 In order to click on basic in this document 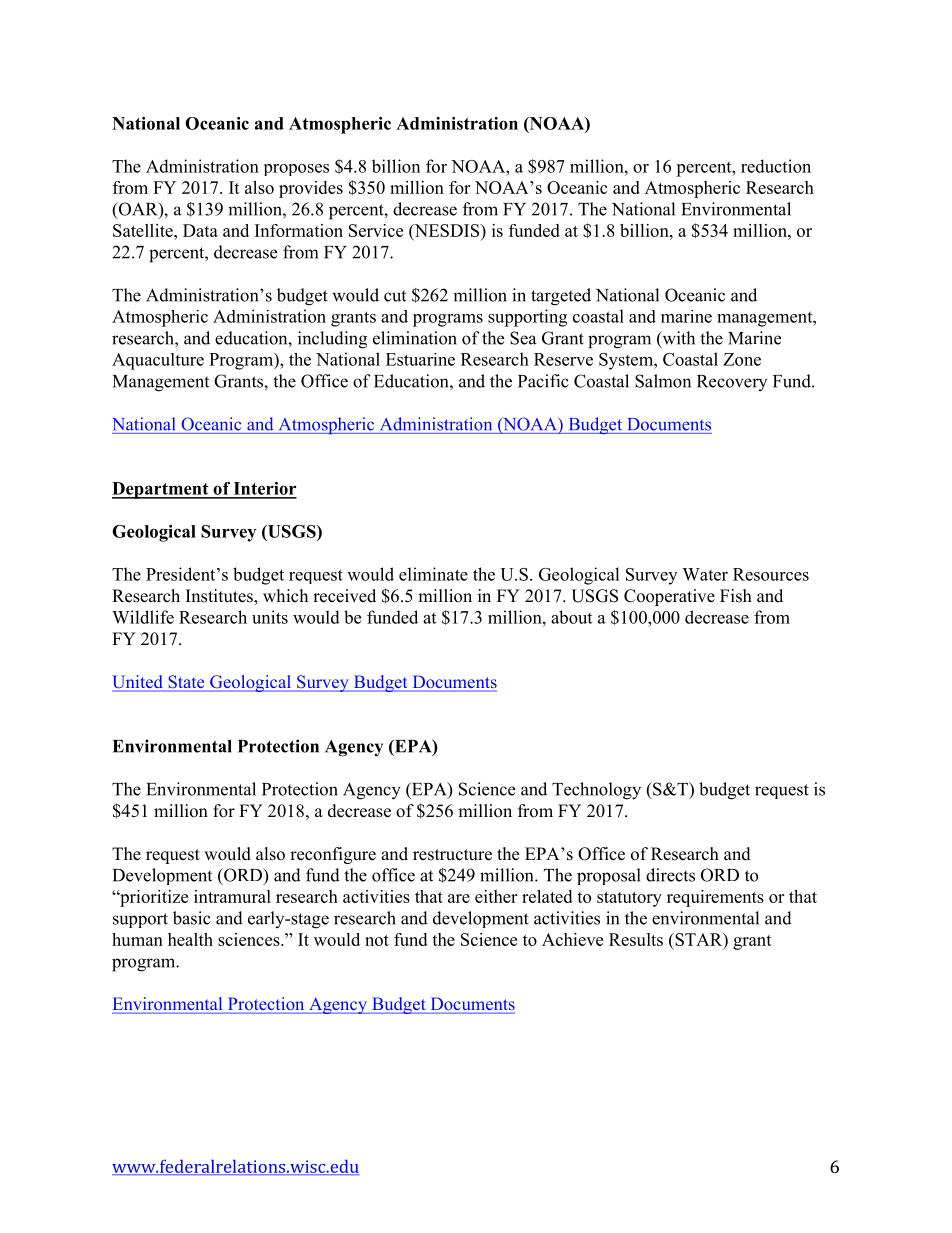, I will do `click(192, 918)`.
